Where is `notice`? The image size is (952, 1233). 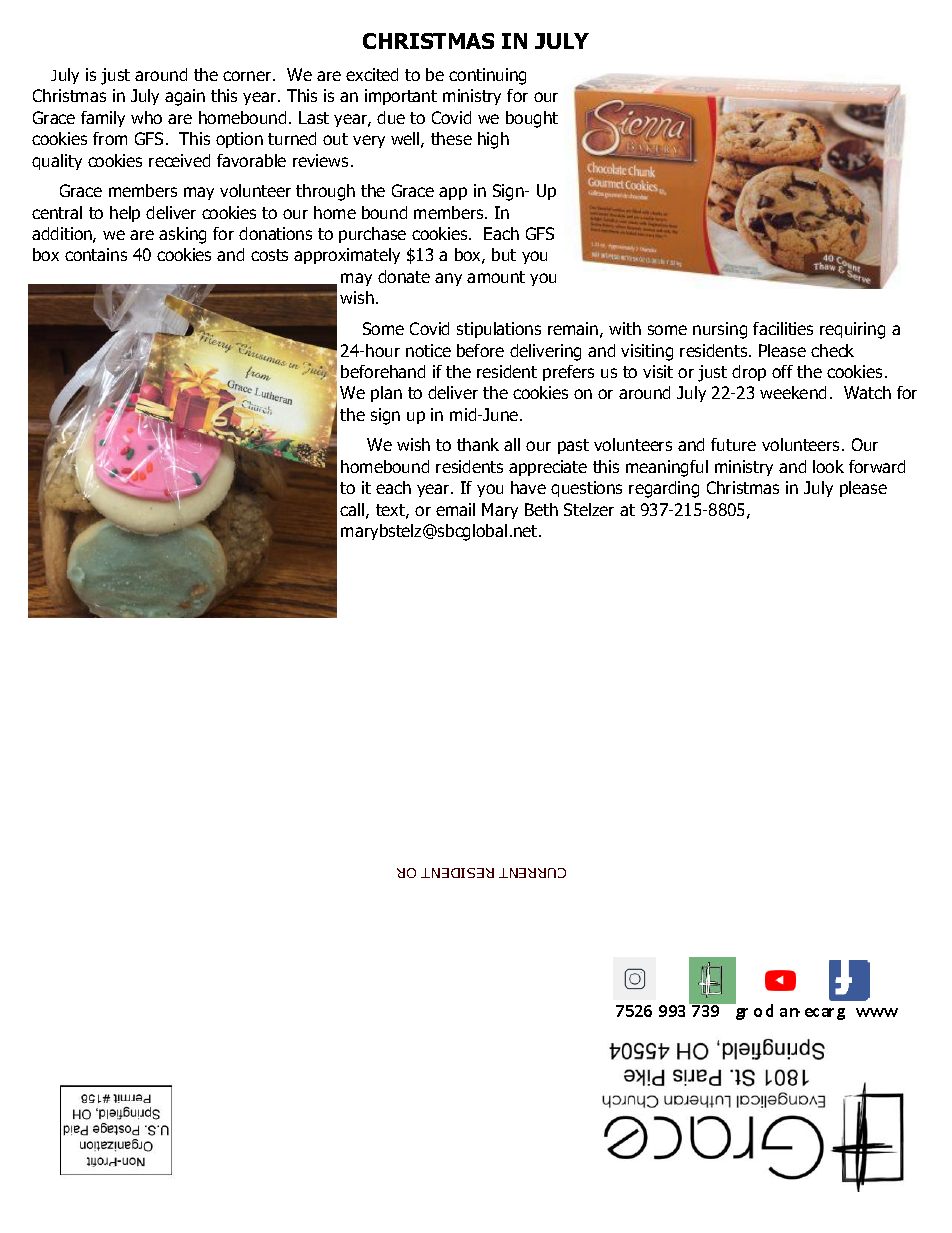 notice is located at coordinates (428, 350).
